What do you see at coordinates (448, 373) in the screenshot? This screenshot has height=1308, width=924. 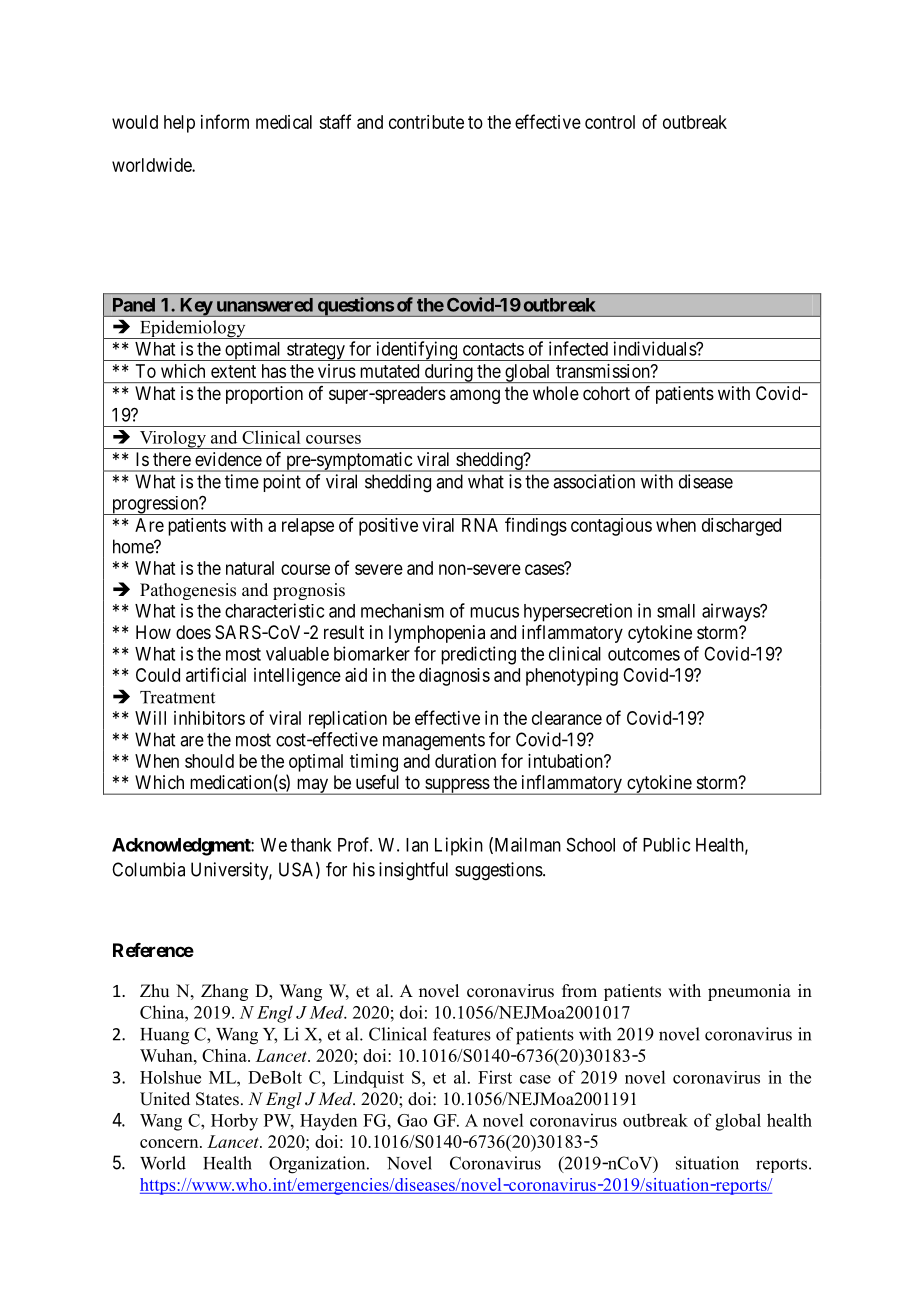 I see `during` at bounding box center [448, 373].
